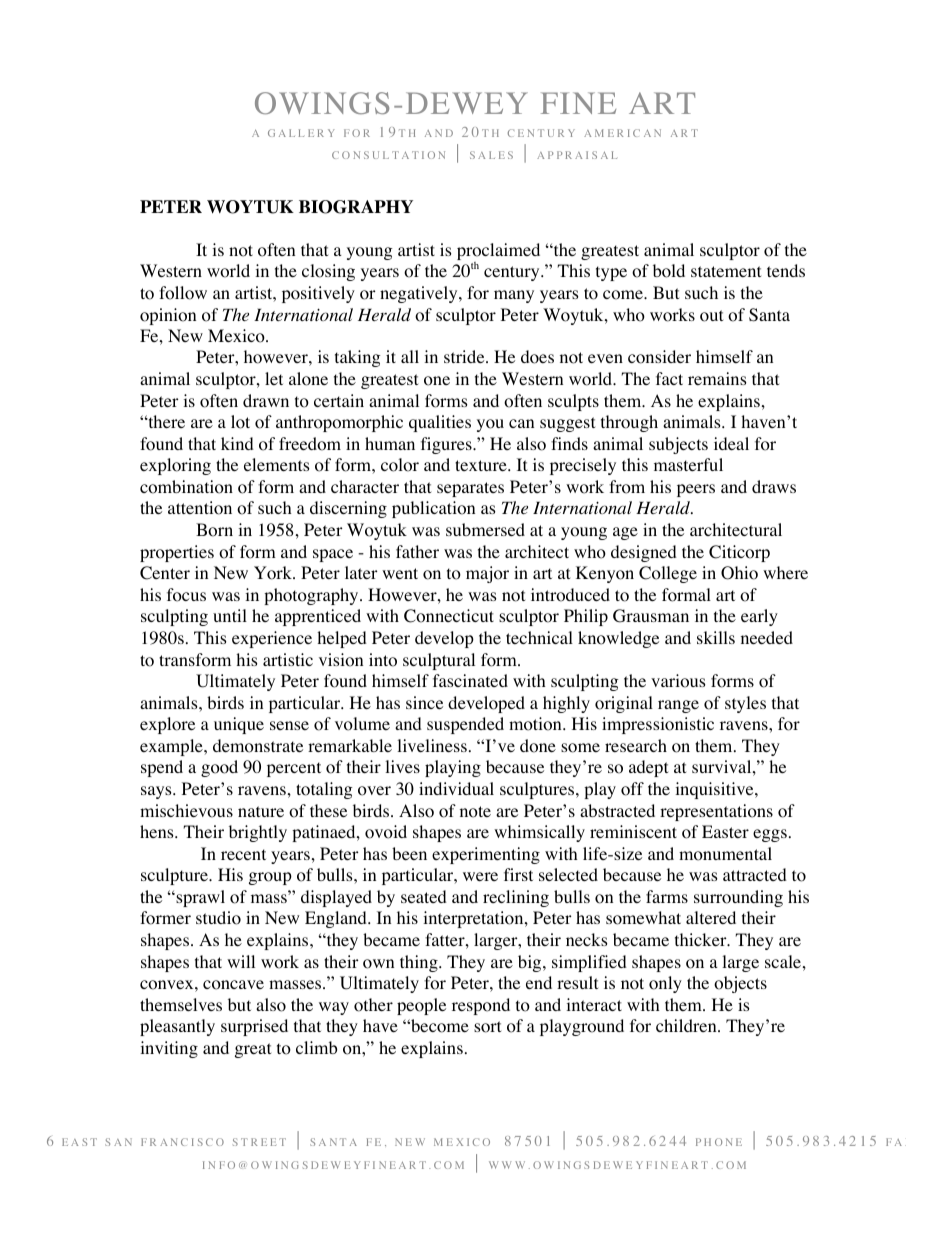 The image size is (952, 1233). What do you see at coordinates (687, 1025) in the screenshot?
I see `children` at bounding box center [687, 1025].
